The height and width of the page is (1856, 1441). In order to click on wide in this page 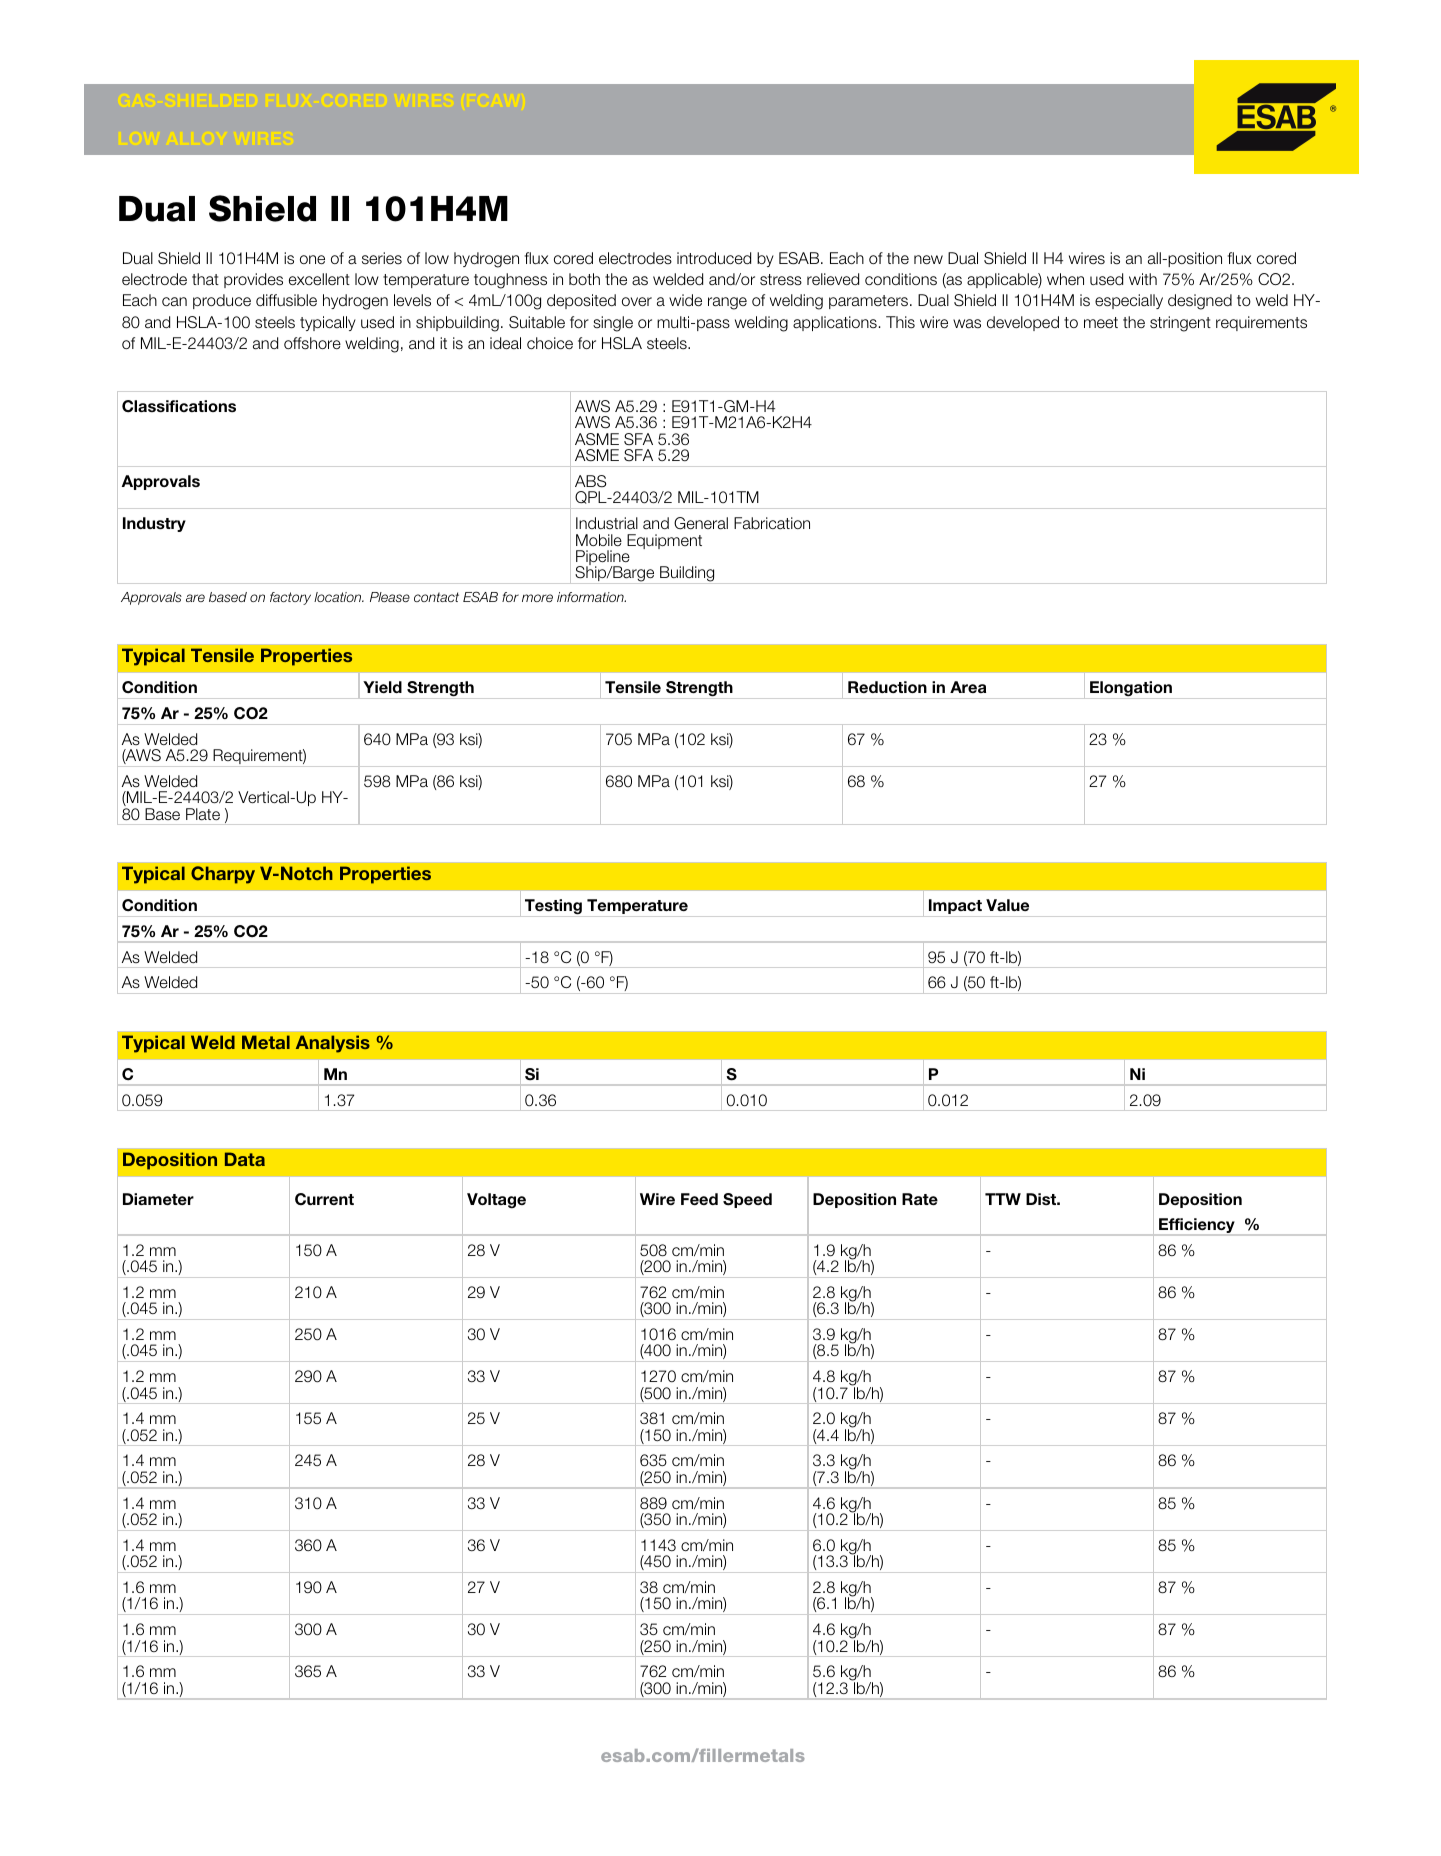, I will do `click(685, 300)`.
